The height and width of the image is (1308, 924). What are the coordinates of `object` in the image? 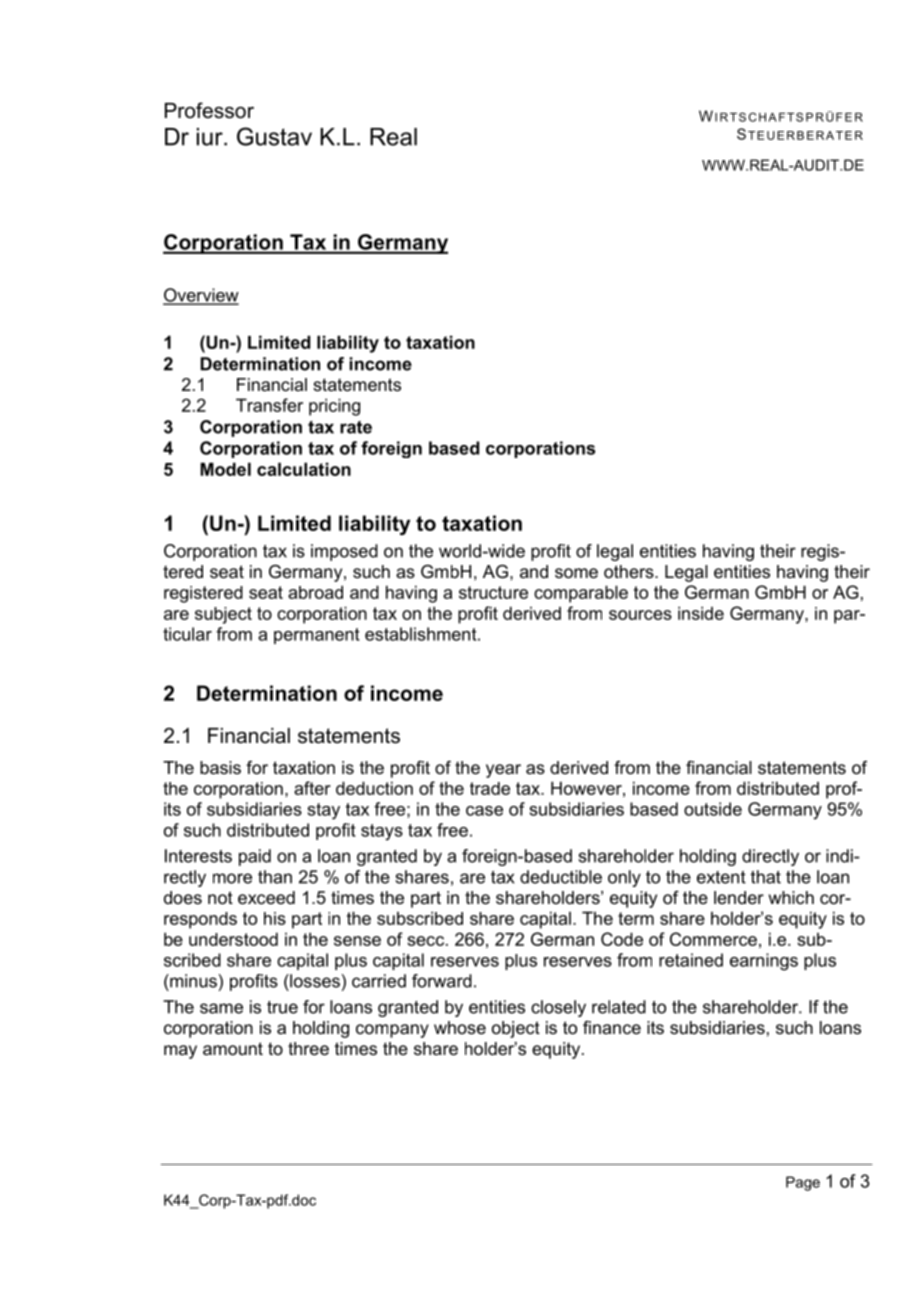 It's located at (516, 1029).
